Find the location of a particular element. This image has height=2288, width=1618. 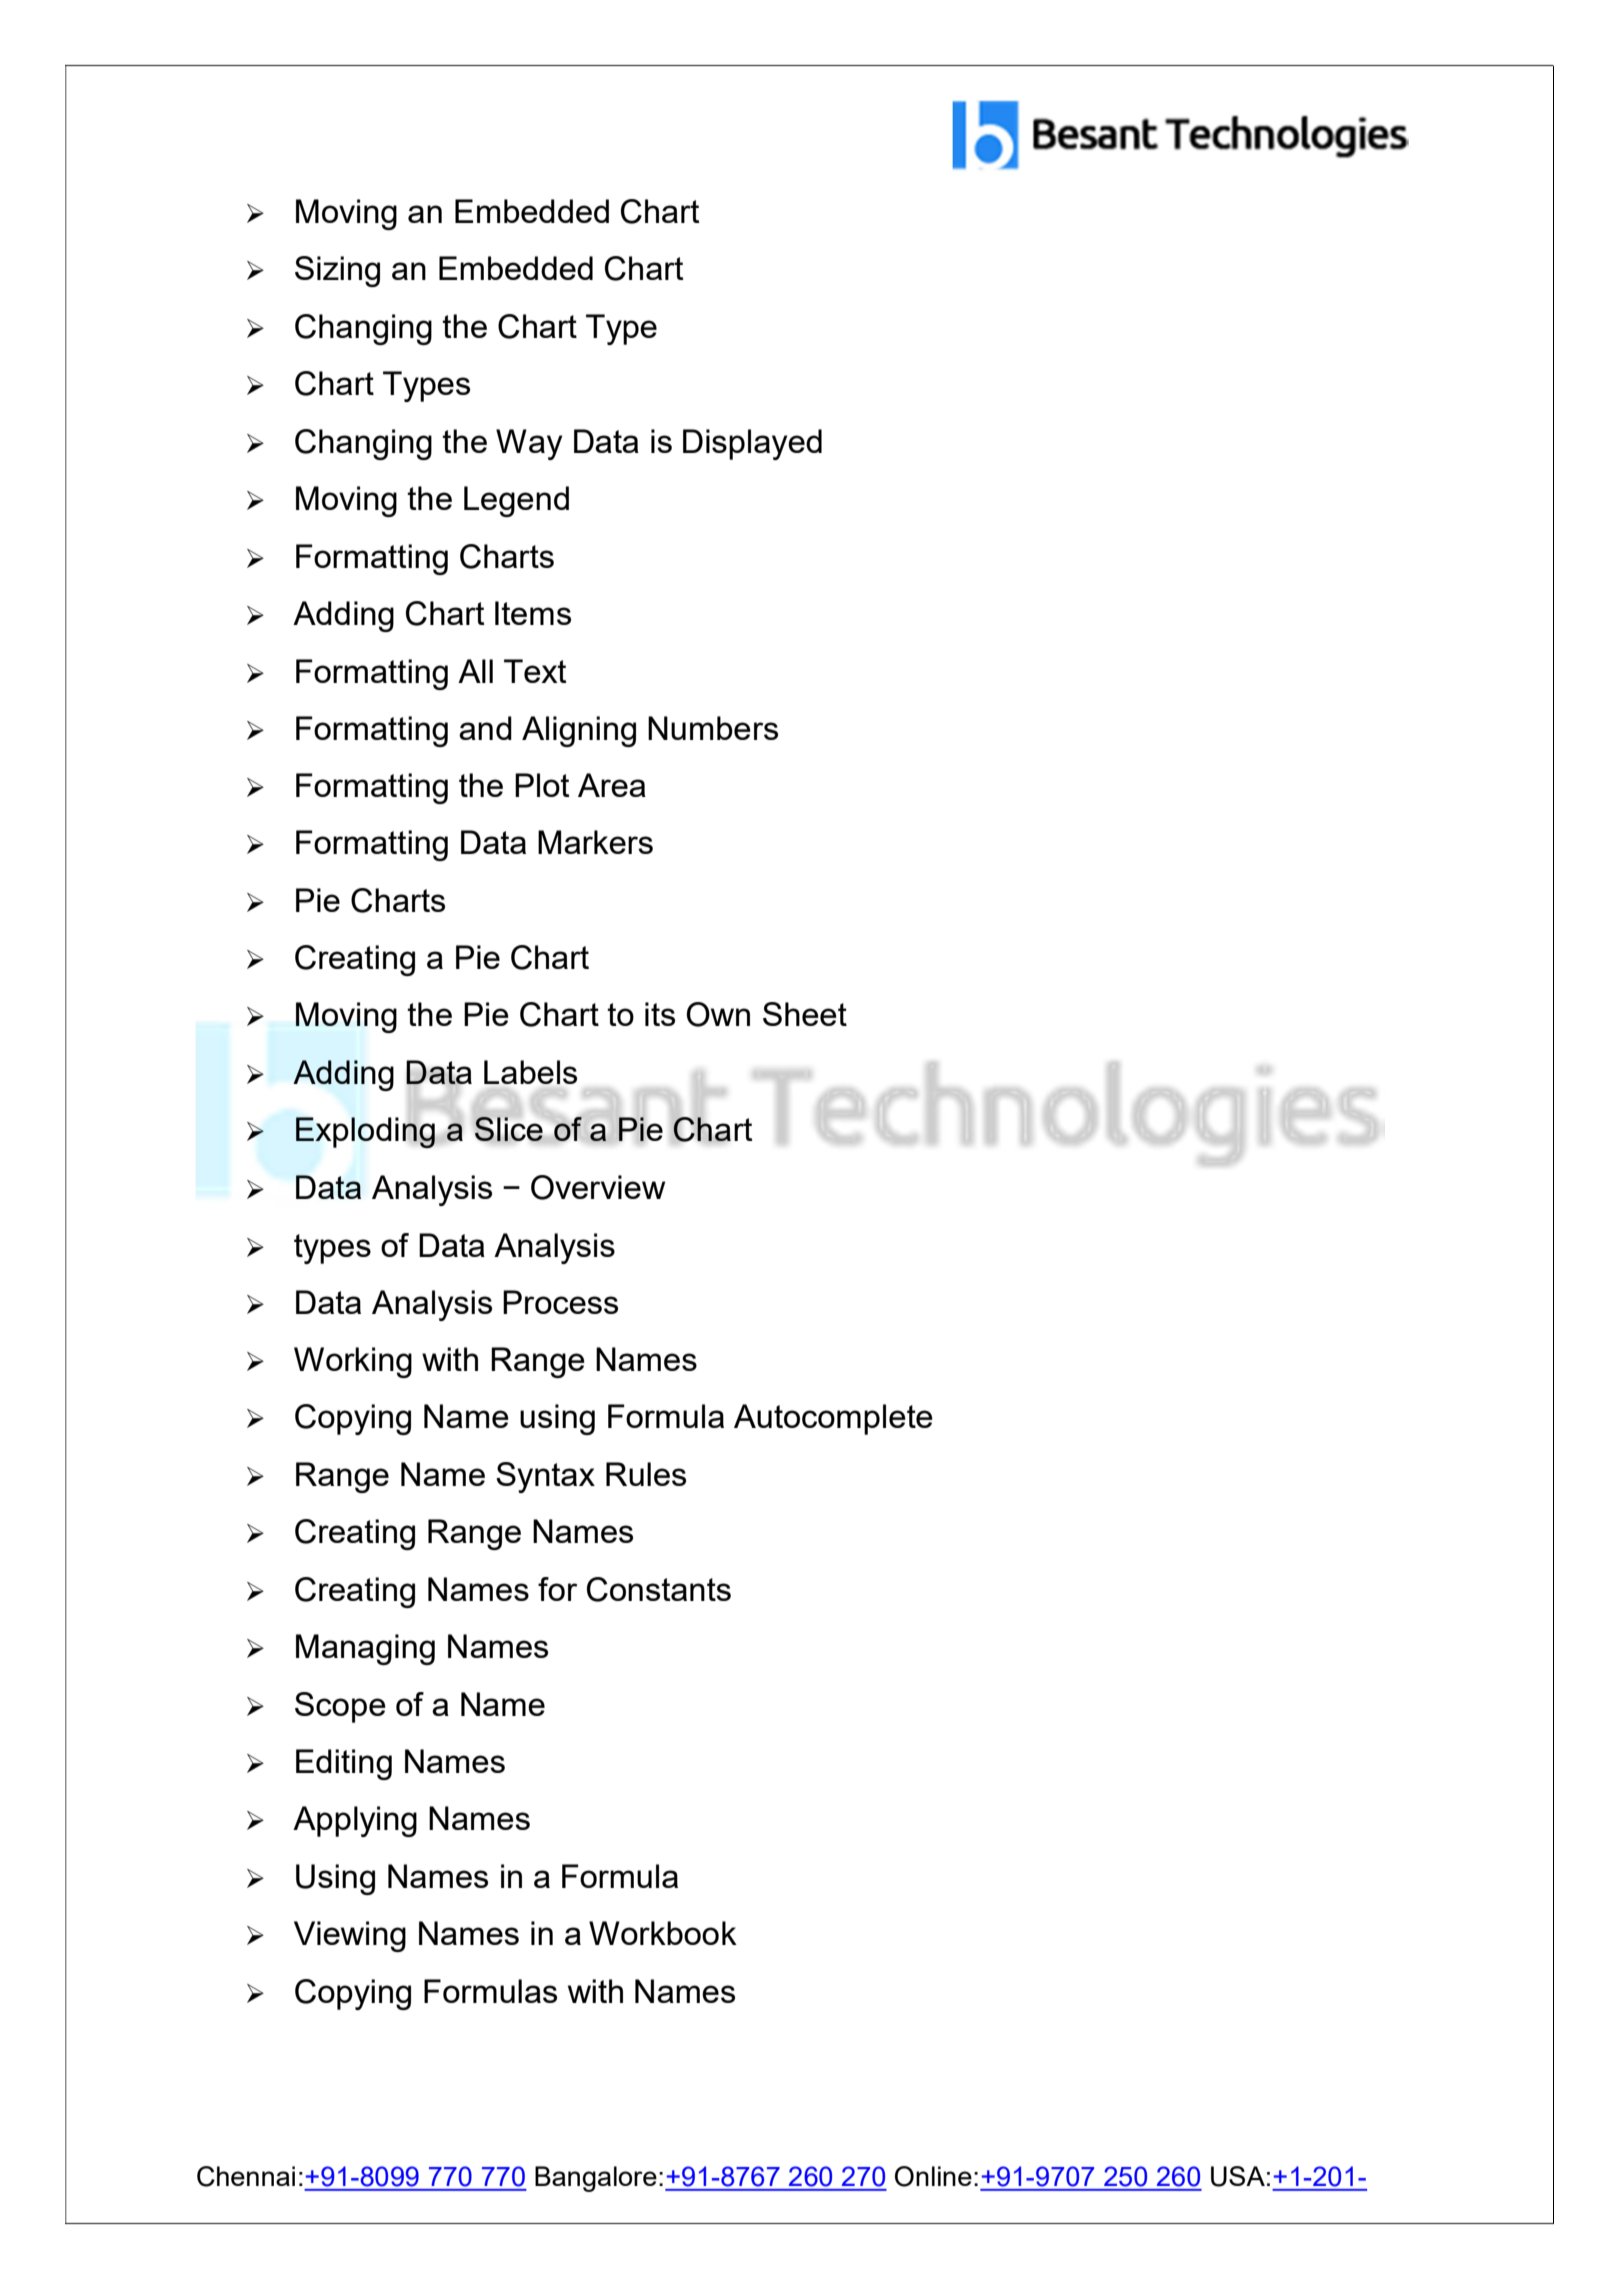

Sizing is located at coordinates (337, 271).
